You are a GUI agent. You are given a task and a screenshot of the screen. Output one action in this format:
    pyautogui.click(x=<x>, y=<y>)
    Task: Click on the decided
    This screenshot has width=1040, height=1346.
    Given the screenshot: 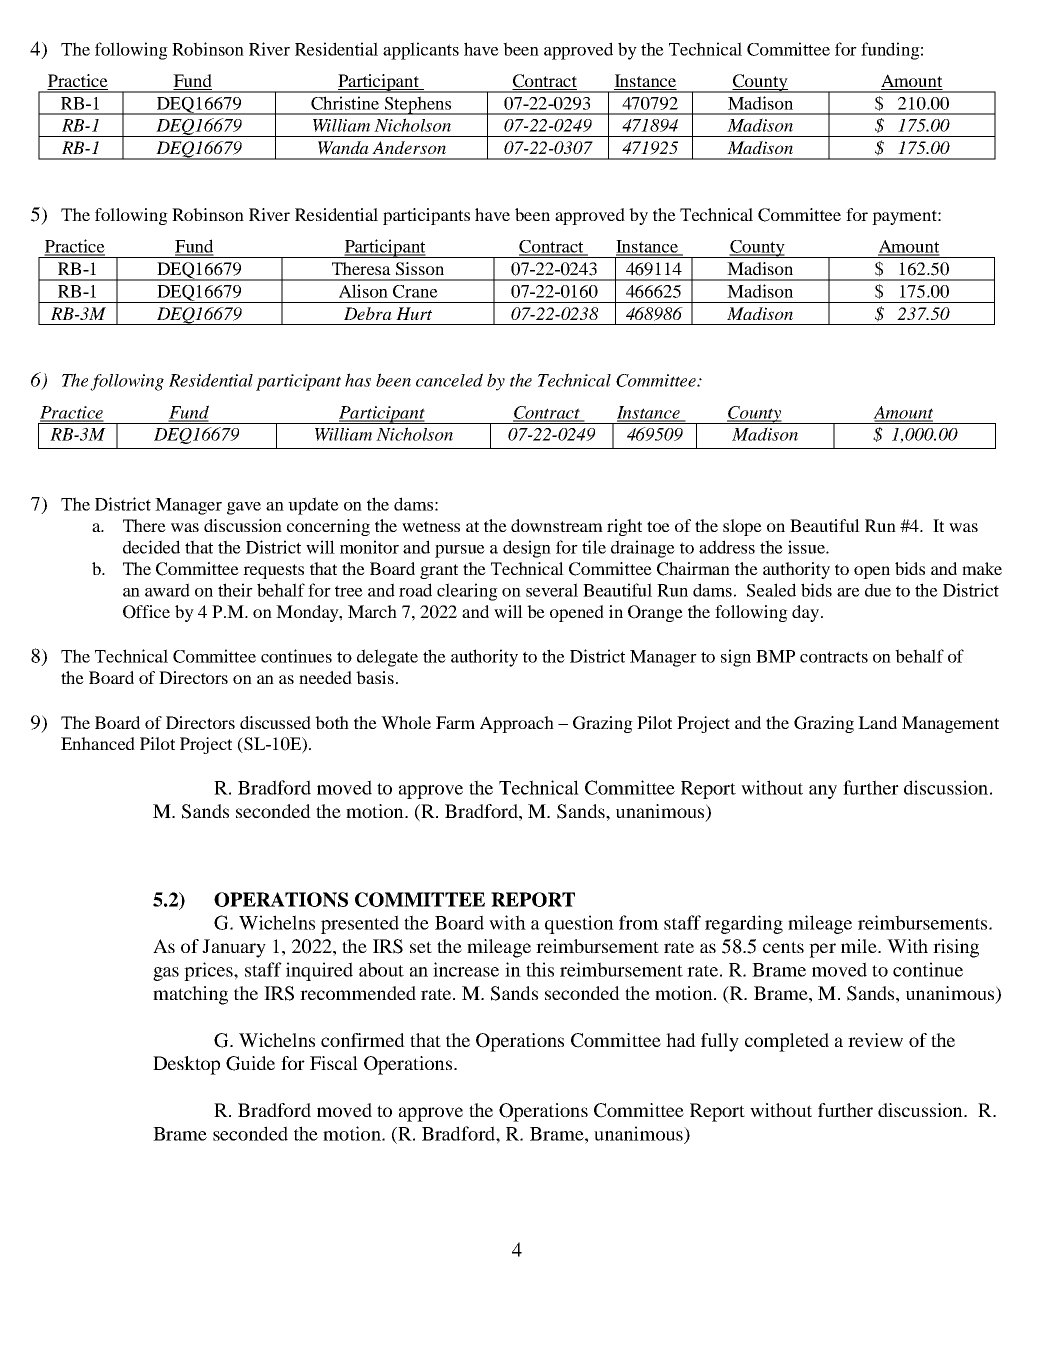 What is the action you would take?
    pyautogui.click(x=151, y=547)
